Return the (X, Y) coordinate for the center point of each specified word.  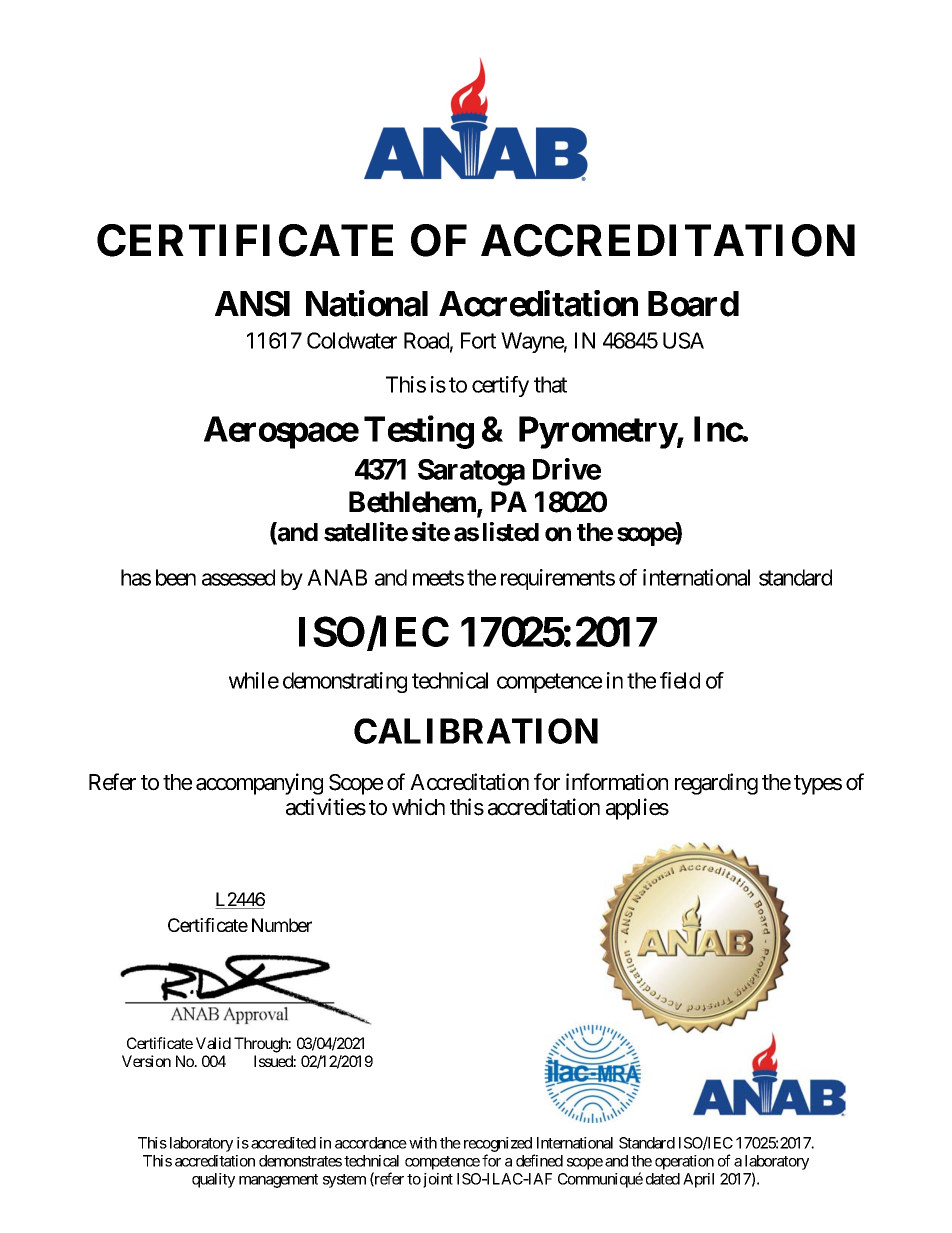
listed (511, 532)
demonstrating (345, 682)
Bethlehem (413, 503)
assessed (238, 577)
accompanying (259, 784)
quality (213, 1180)
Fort (478, 340)
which (418, 807)
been (176, 577)
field (680, 680)
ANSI (252, 304)
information (617, 782)
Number (282, 925)
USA (683, 340)
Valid (213, 1043)
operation (684, 1162)
